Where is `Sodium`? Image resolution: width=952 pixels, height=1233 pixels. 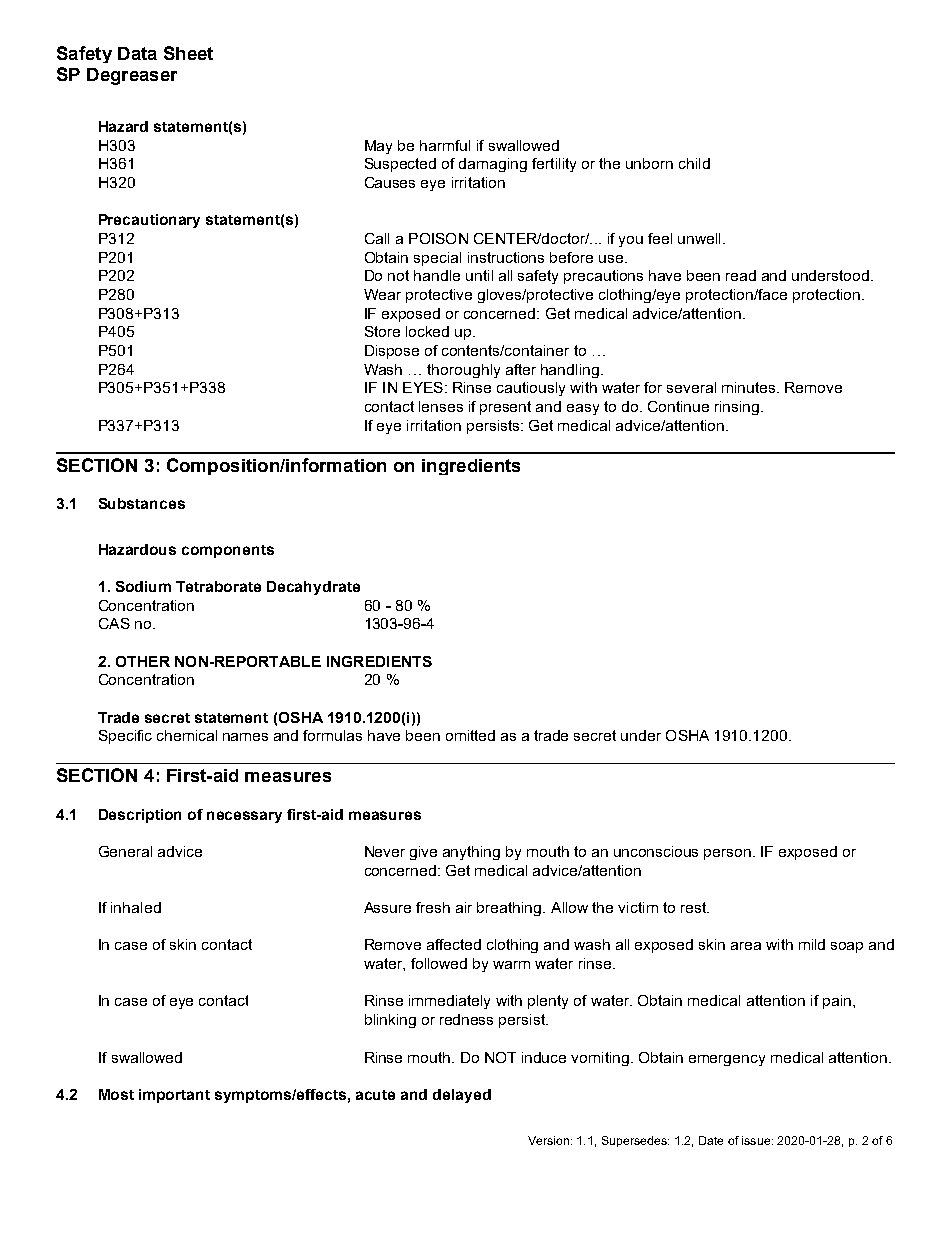
Sodium is located at coordinates (143, 586).
